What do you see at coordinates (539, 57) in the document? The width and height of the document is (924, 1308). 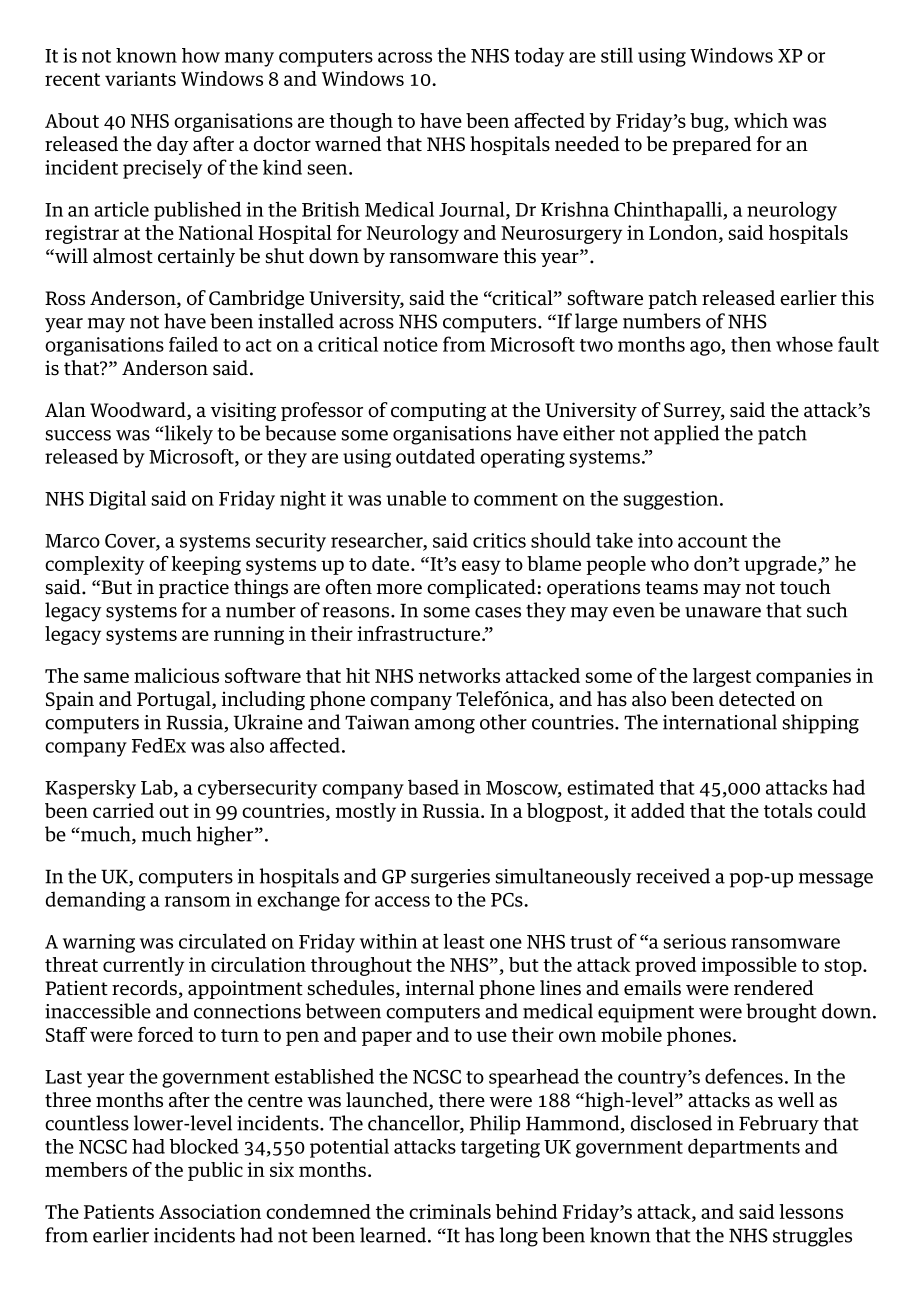 I see `today` at bounding box center [539, 57].
